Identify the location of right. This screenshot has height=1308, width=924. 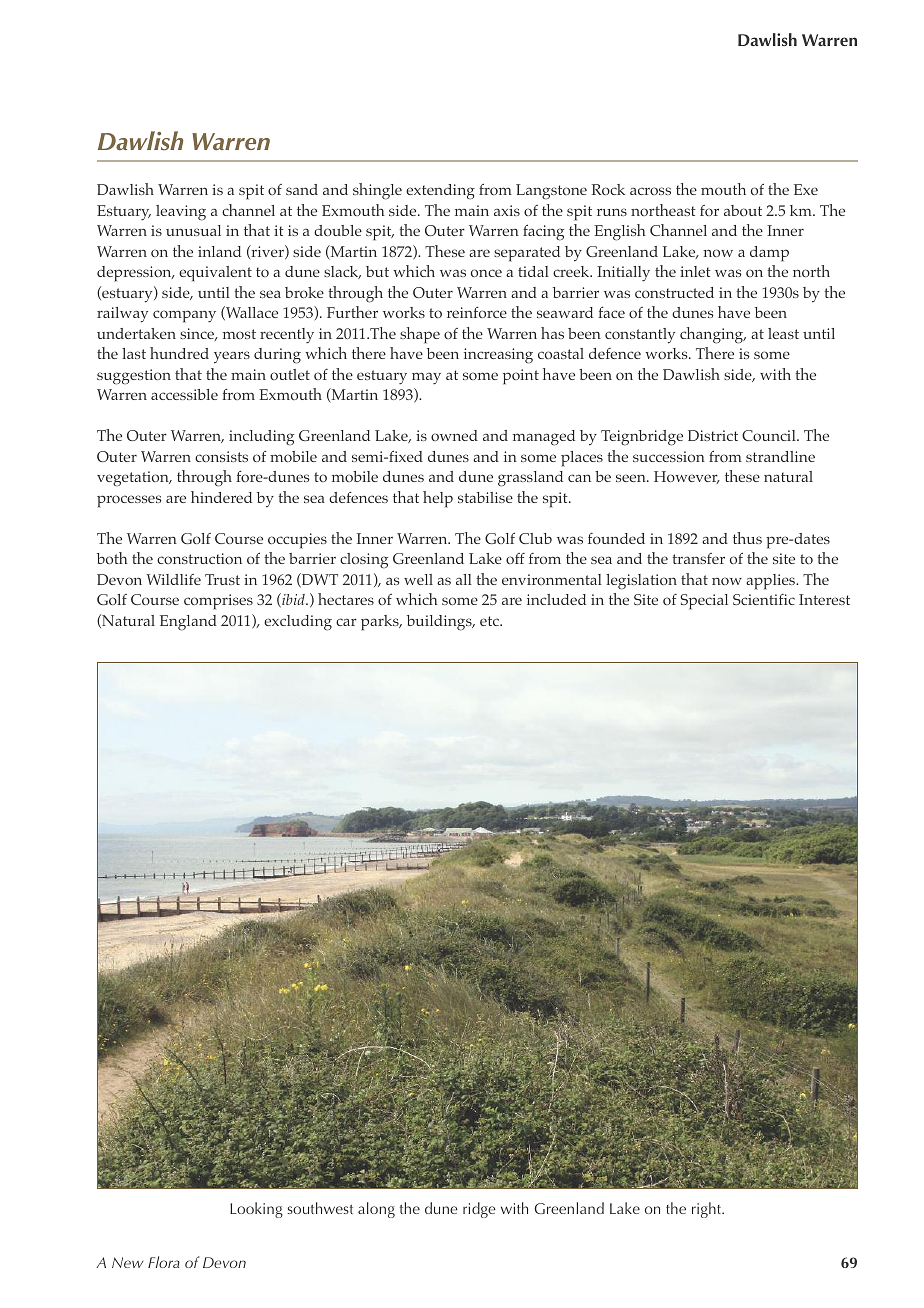
(708, 1210).
